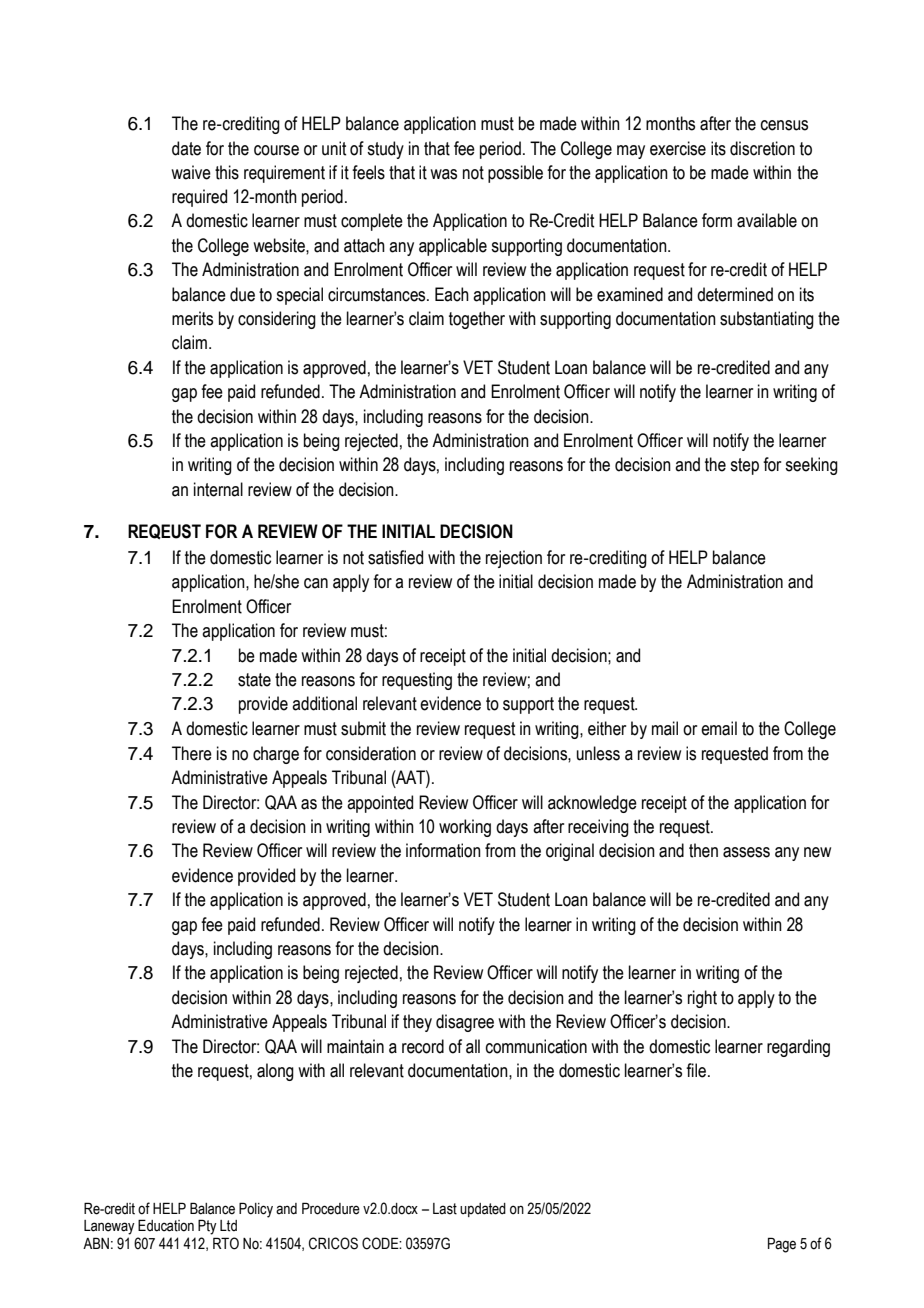 This image has height=1308, width=924. Describe the element at coordinates (762, 148) in the image. I see `discretion` at that location.
